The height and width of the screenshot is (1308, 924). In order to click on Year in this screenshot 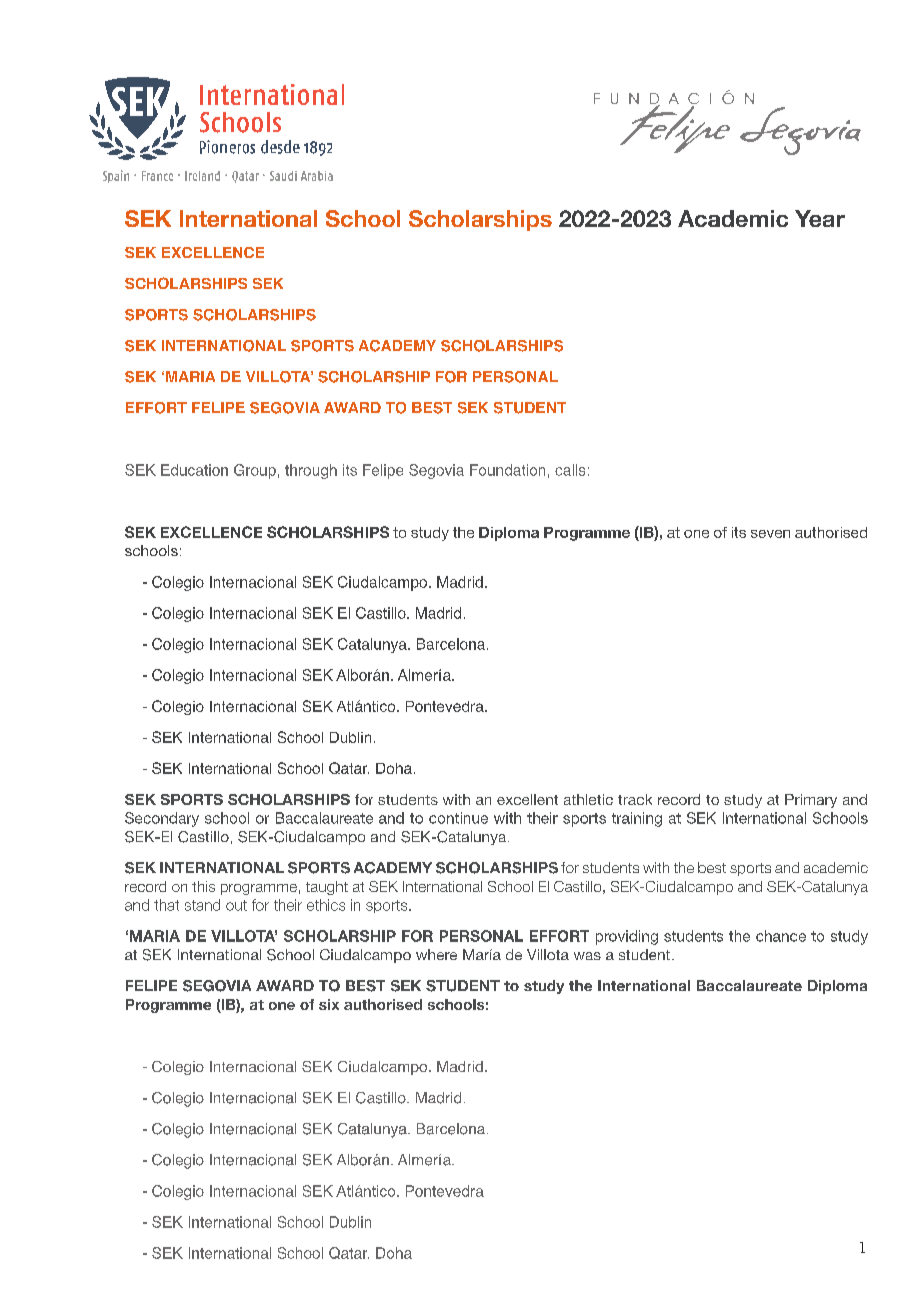, I will do `click(820, 218)`.
